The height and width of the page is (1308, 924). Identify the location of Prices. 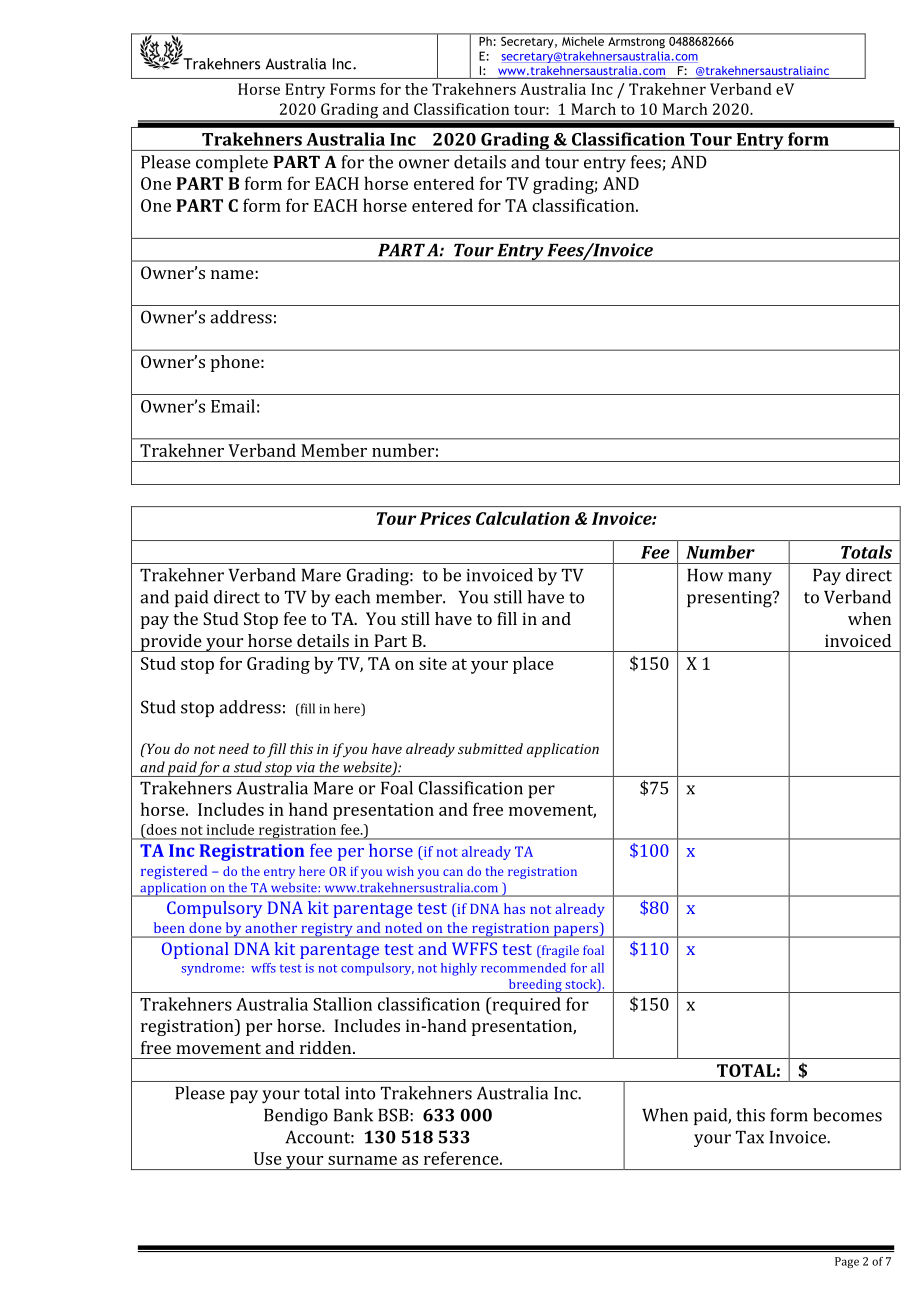
(445, 518).
